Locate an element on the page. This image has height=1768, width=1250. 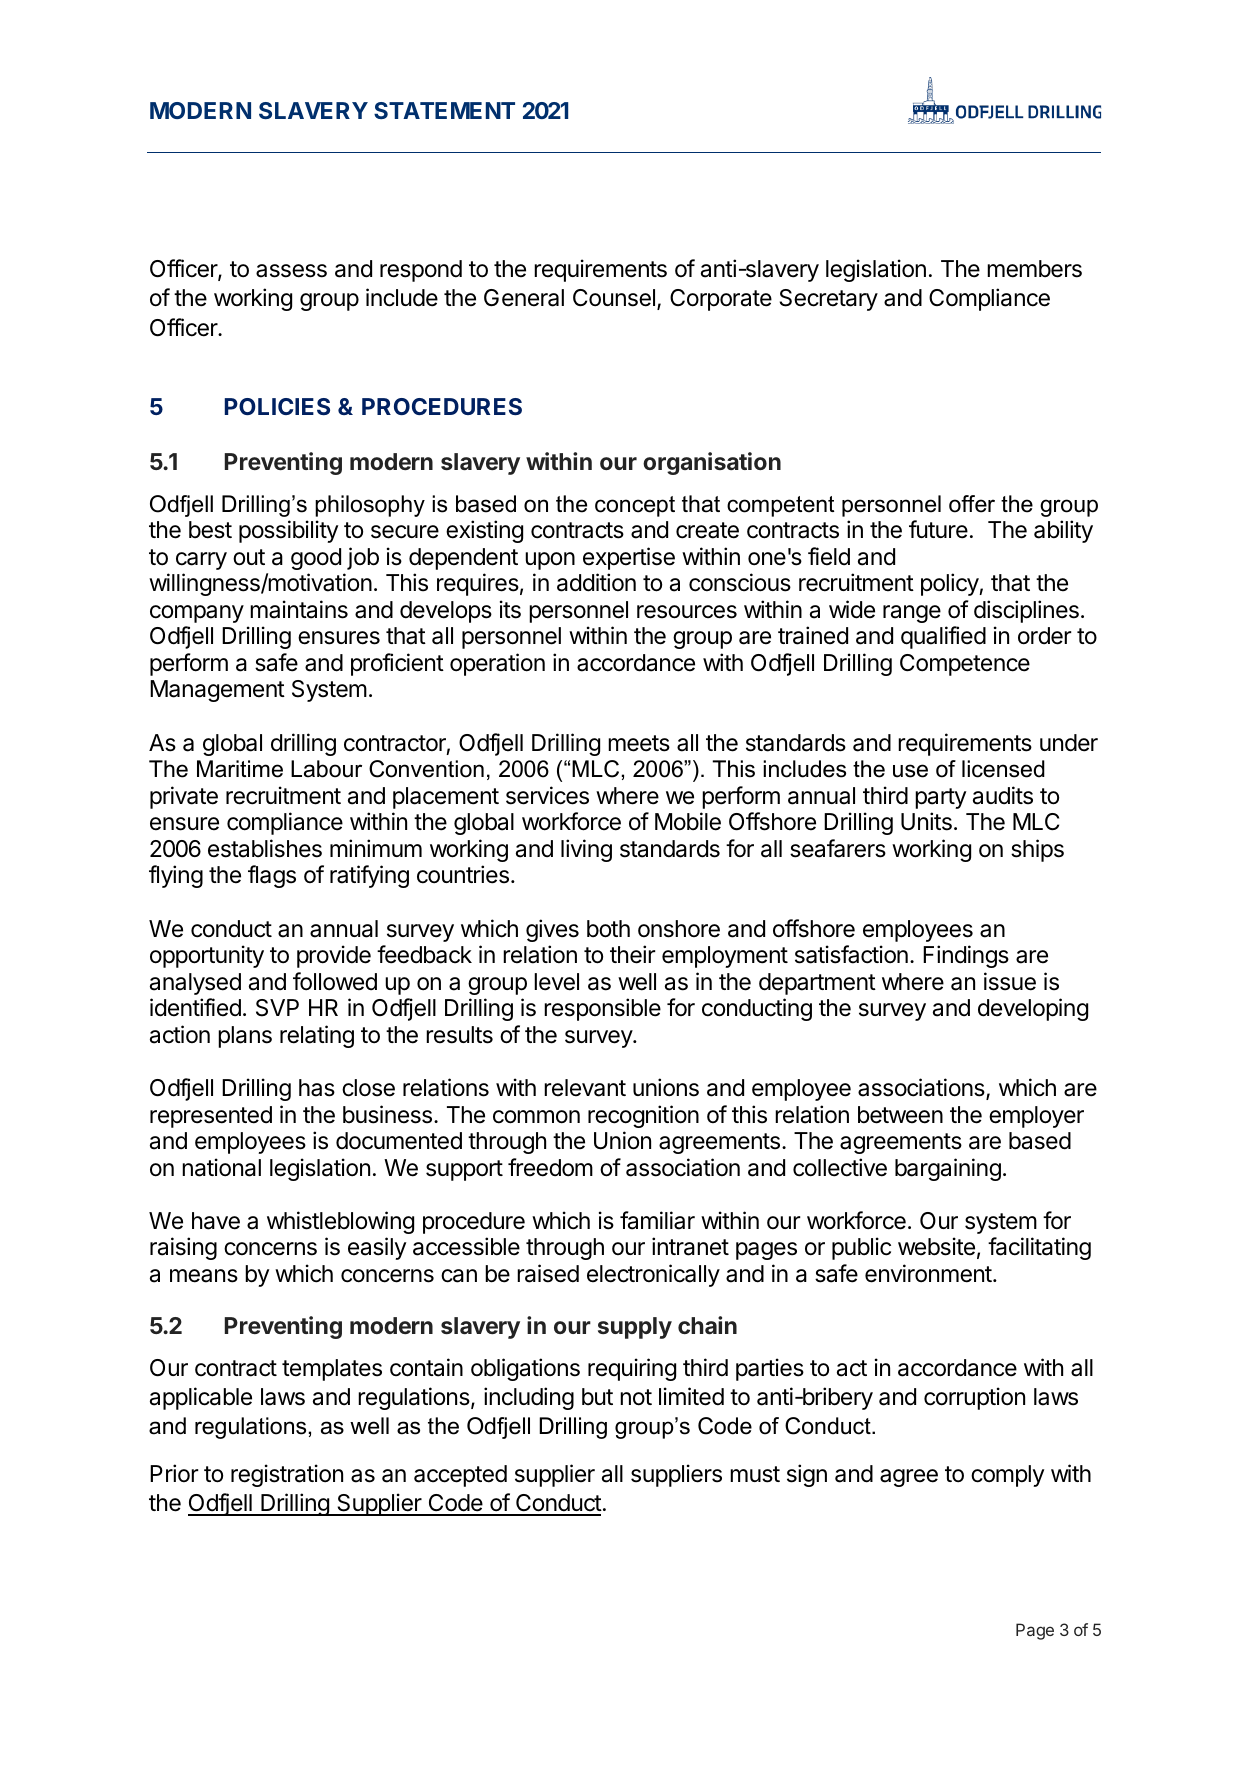
Maritime is located at coordinates (240, 769).
